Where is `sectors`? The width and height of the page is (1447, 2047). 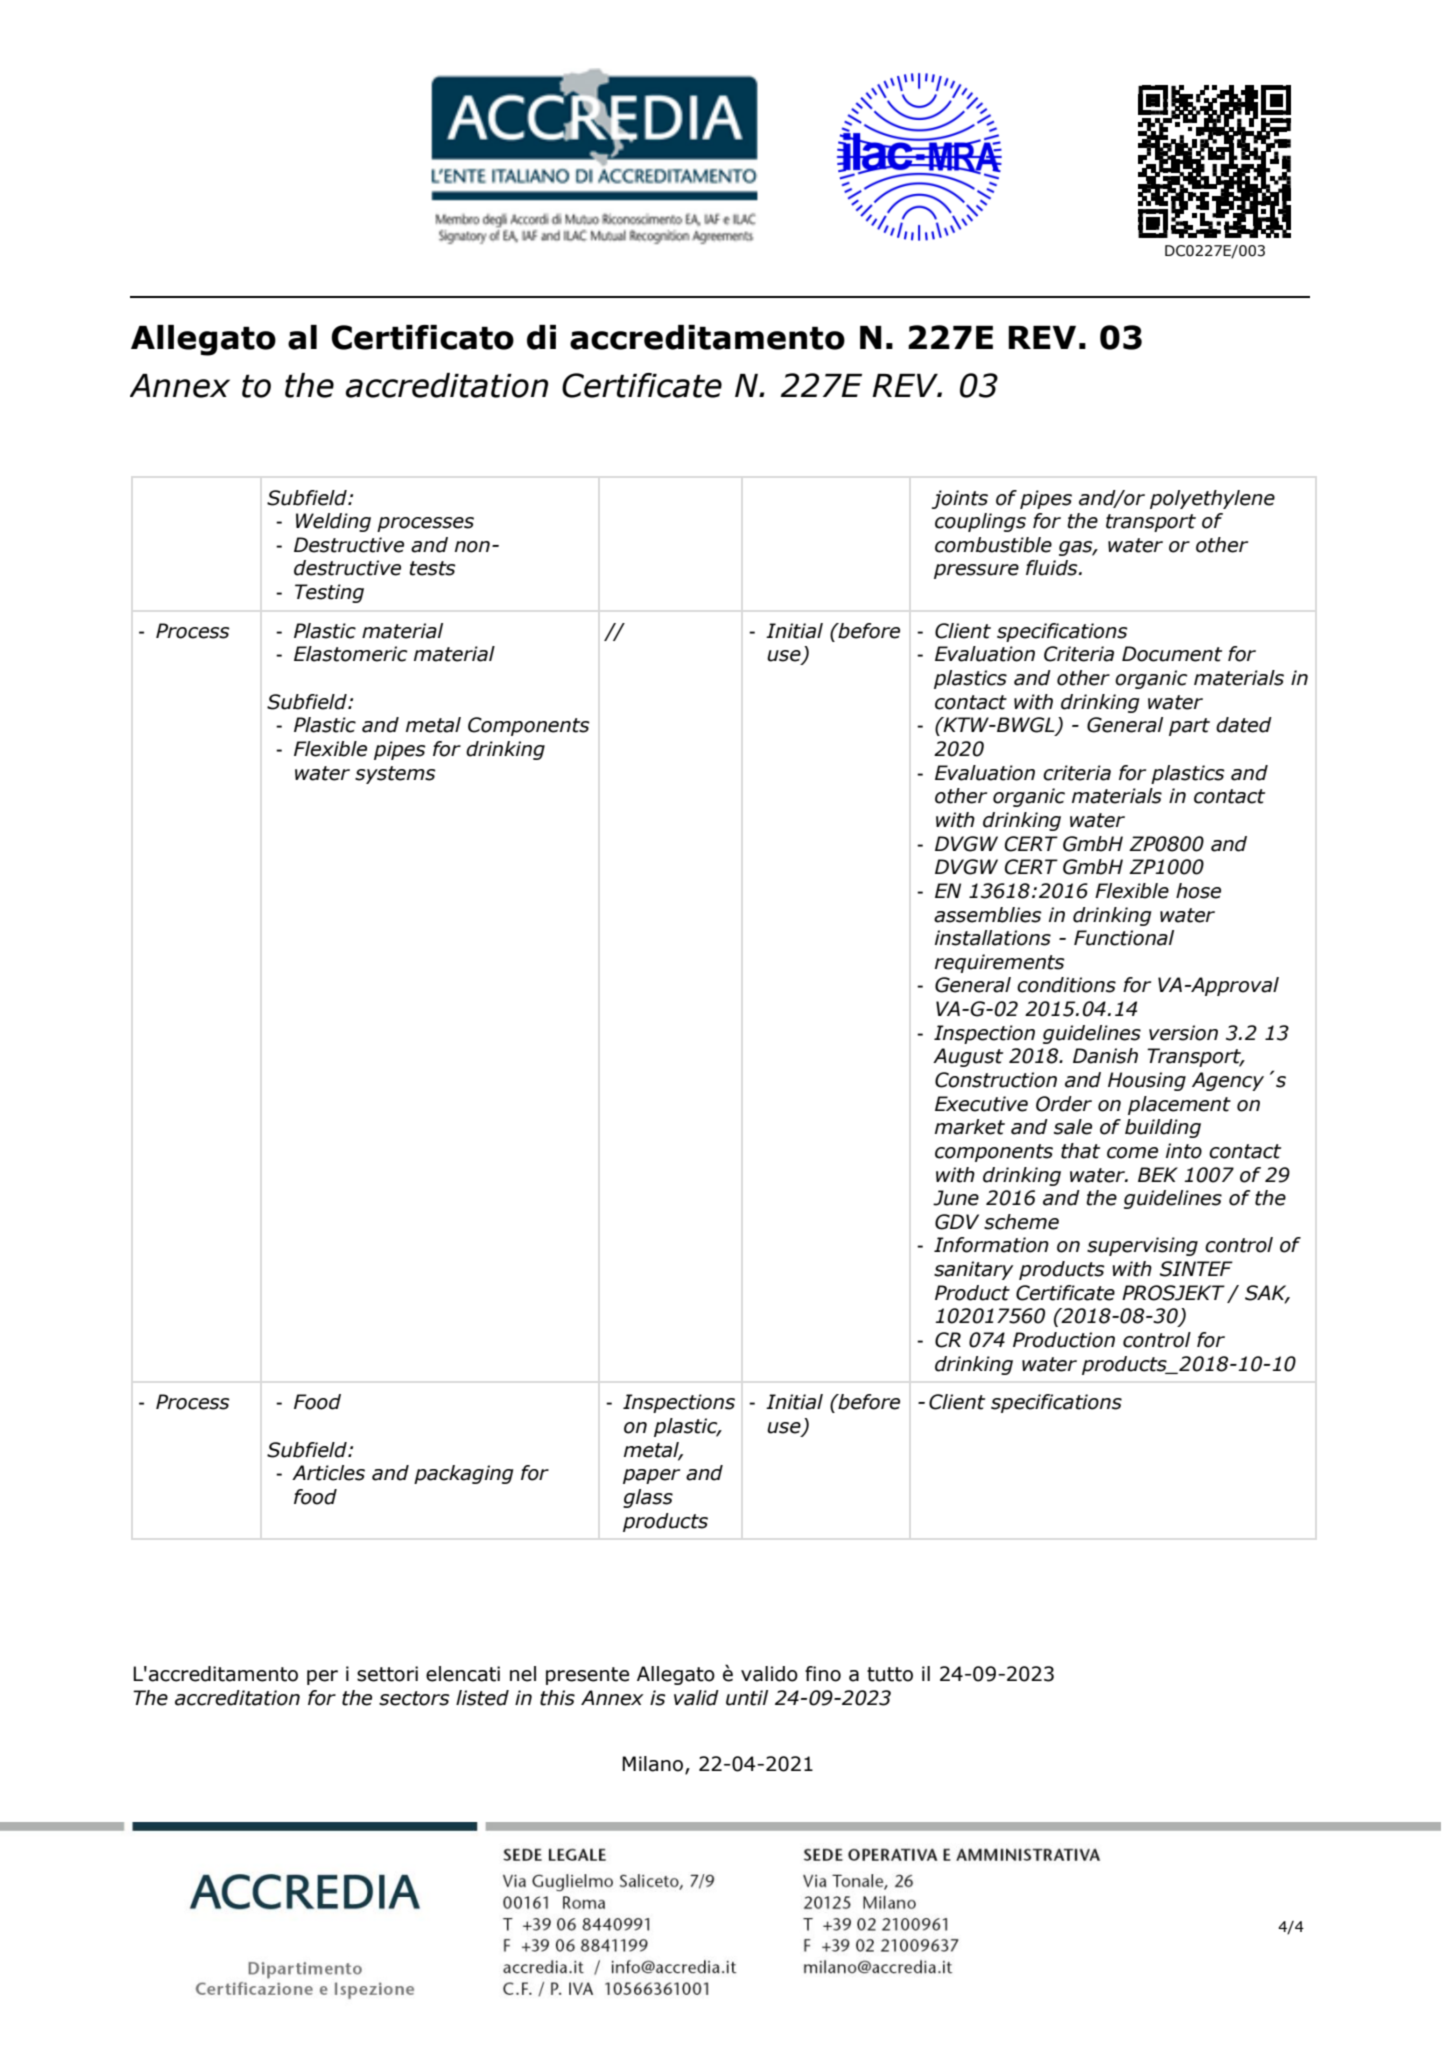 sectors is located at coordinates (414, 1698).
